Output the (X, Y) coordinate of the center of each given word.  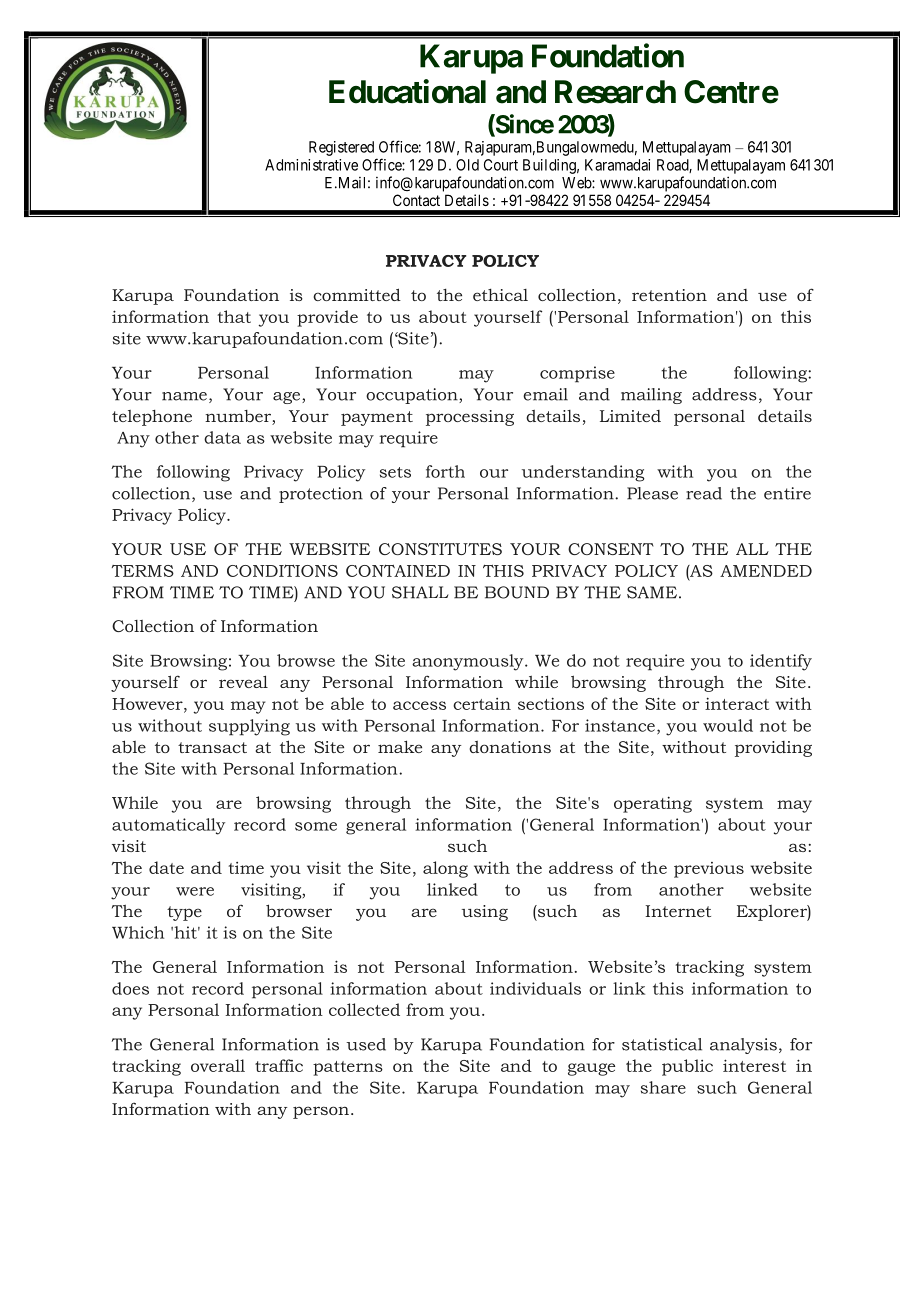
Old (467, 165)
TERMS (143, 571)
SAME (652, 592)
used (366, 1044)
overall (218, 1065)
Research (615, 92)
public (687, 1067)
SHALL (420, 592)
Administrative (311, 165)
